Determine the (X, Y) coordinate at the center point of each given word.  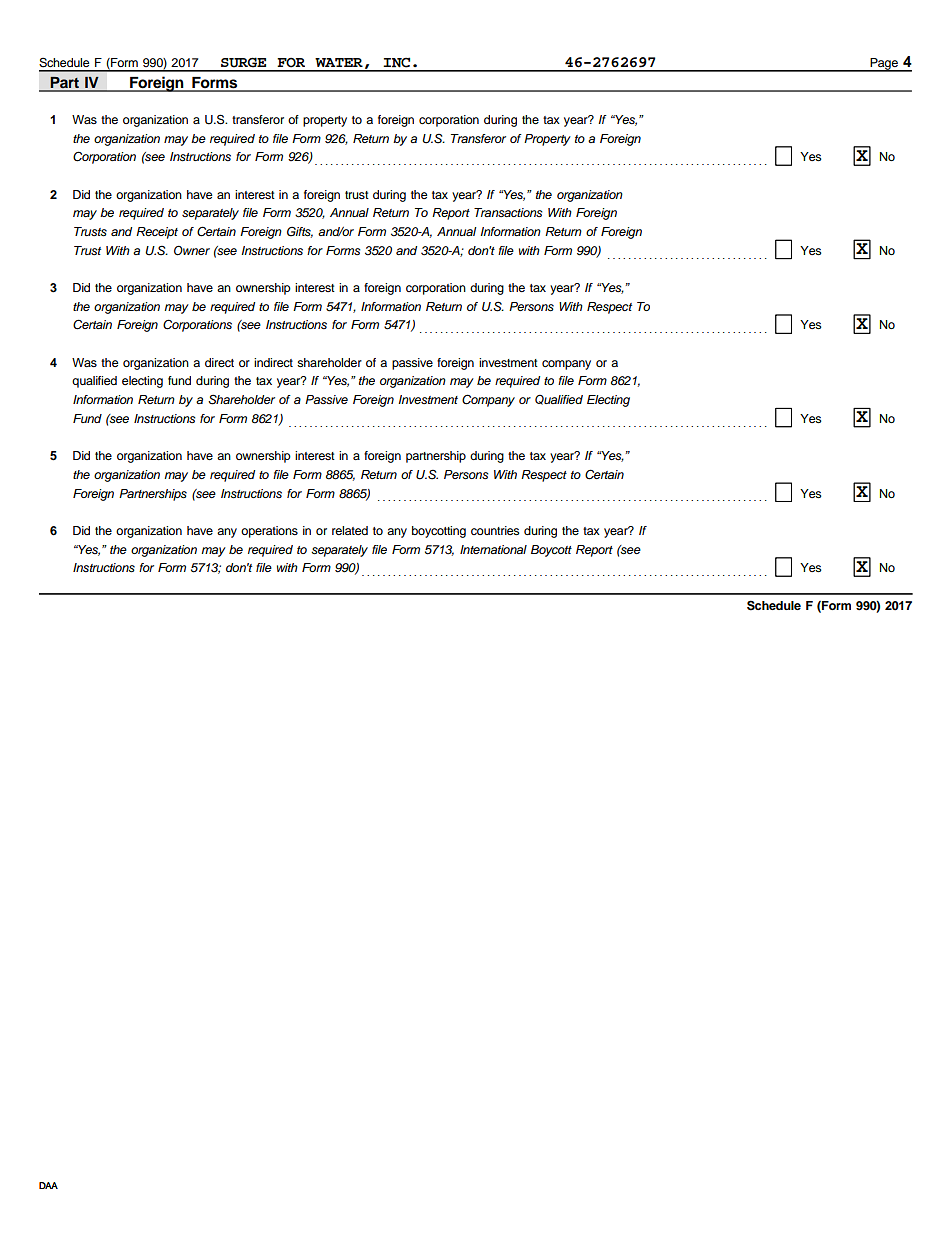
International (493, 549)
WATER (339, 62)
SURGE (243, 62)
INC (396, 62)
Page (884, 65)
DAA (48, 1185)
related (350, 530)
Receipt (157, 233)
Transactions (508, 212)
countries (495, 530)
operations (269, 532)
